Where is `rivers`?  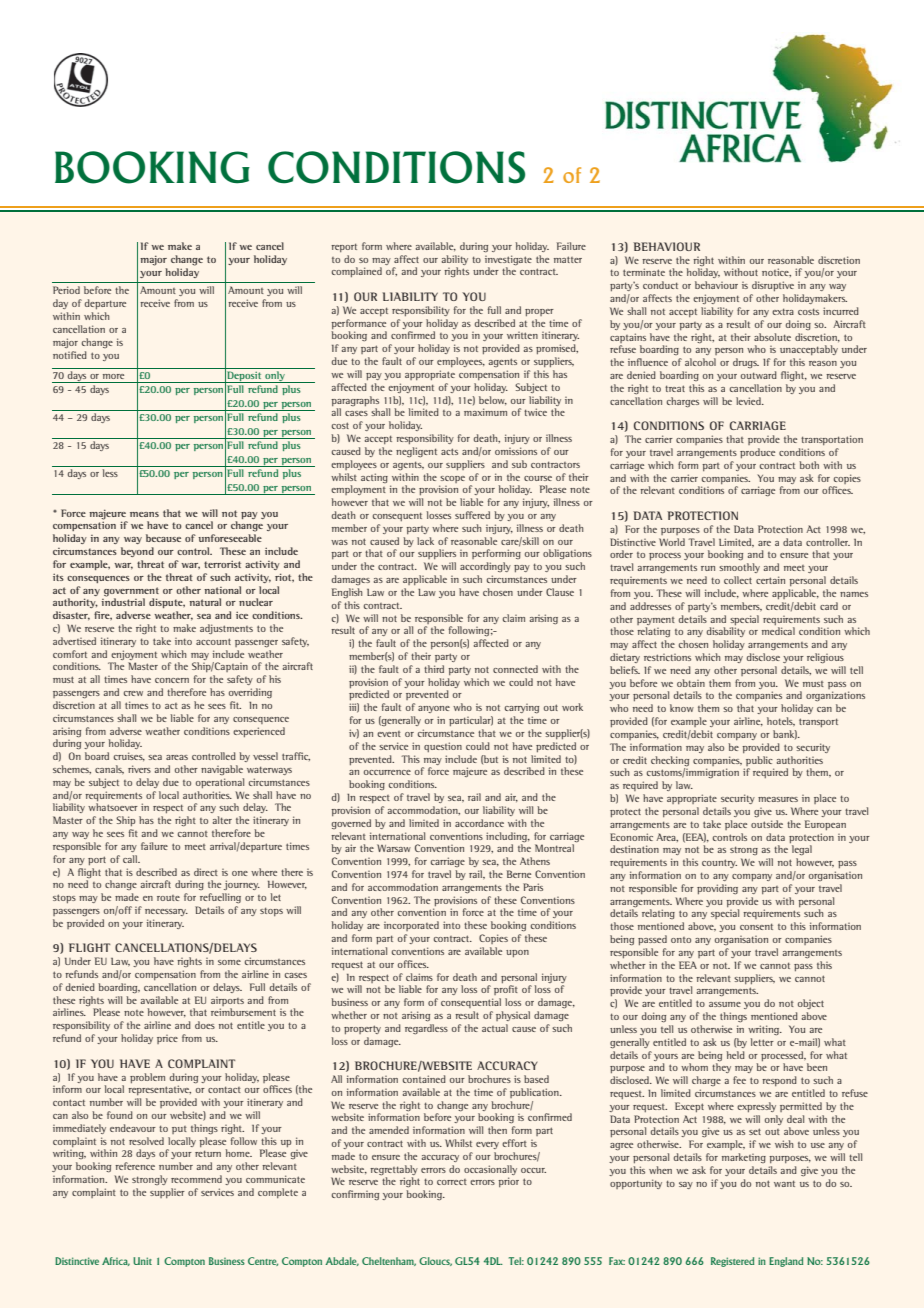 rivers is located at coordinates (139, 769).
